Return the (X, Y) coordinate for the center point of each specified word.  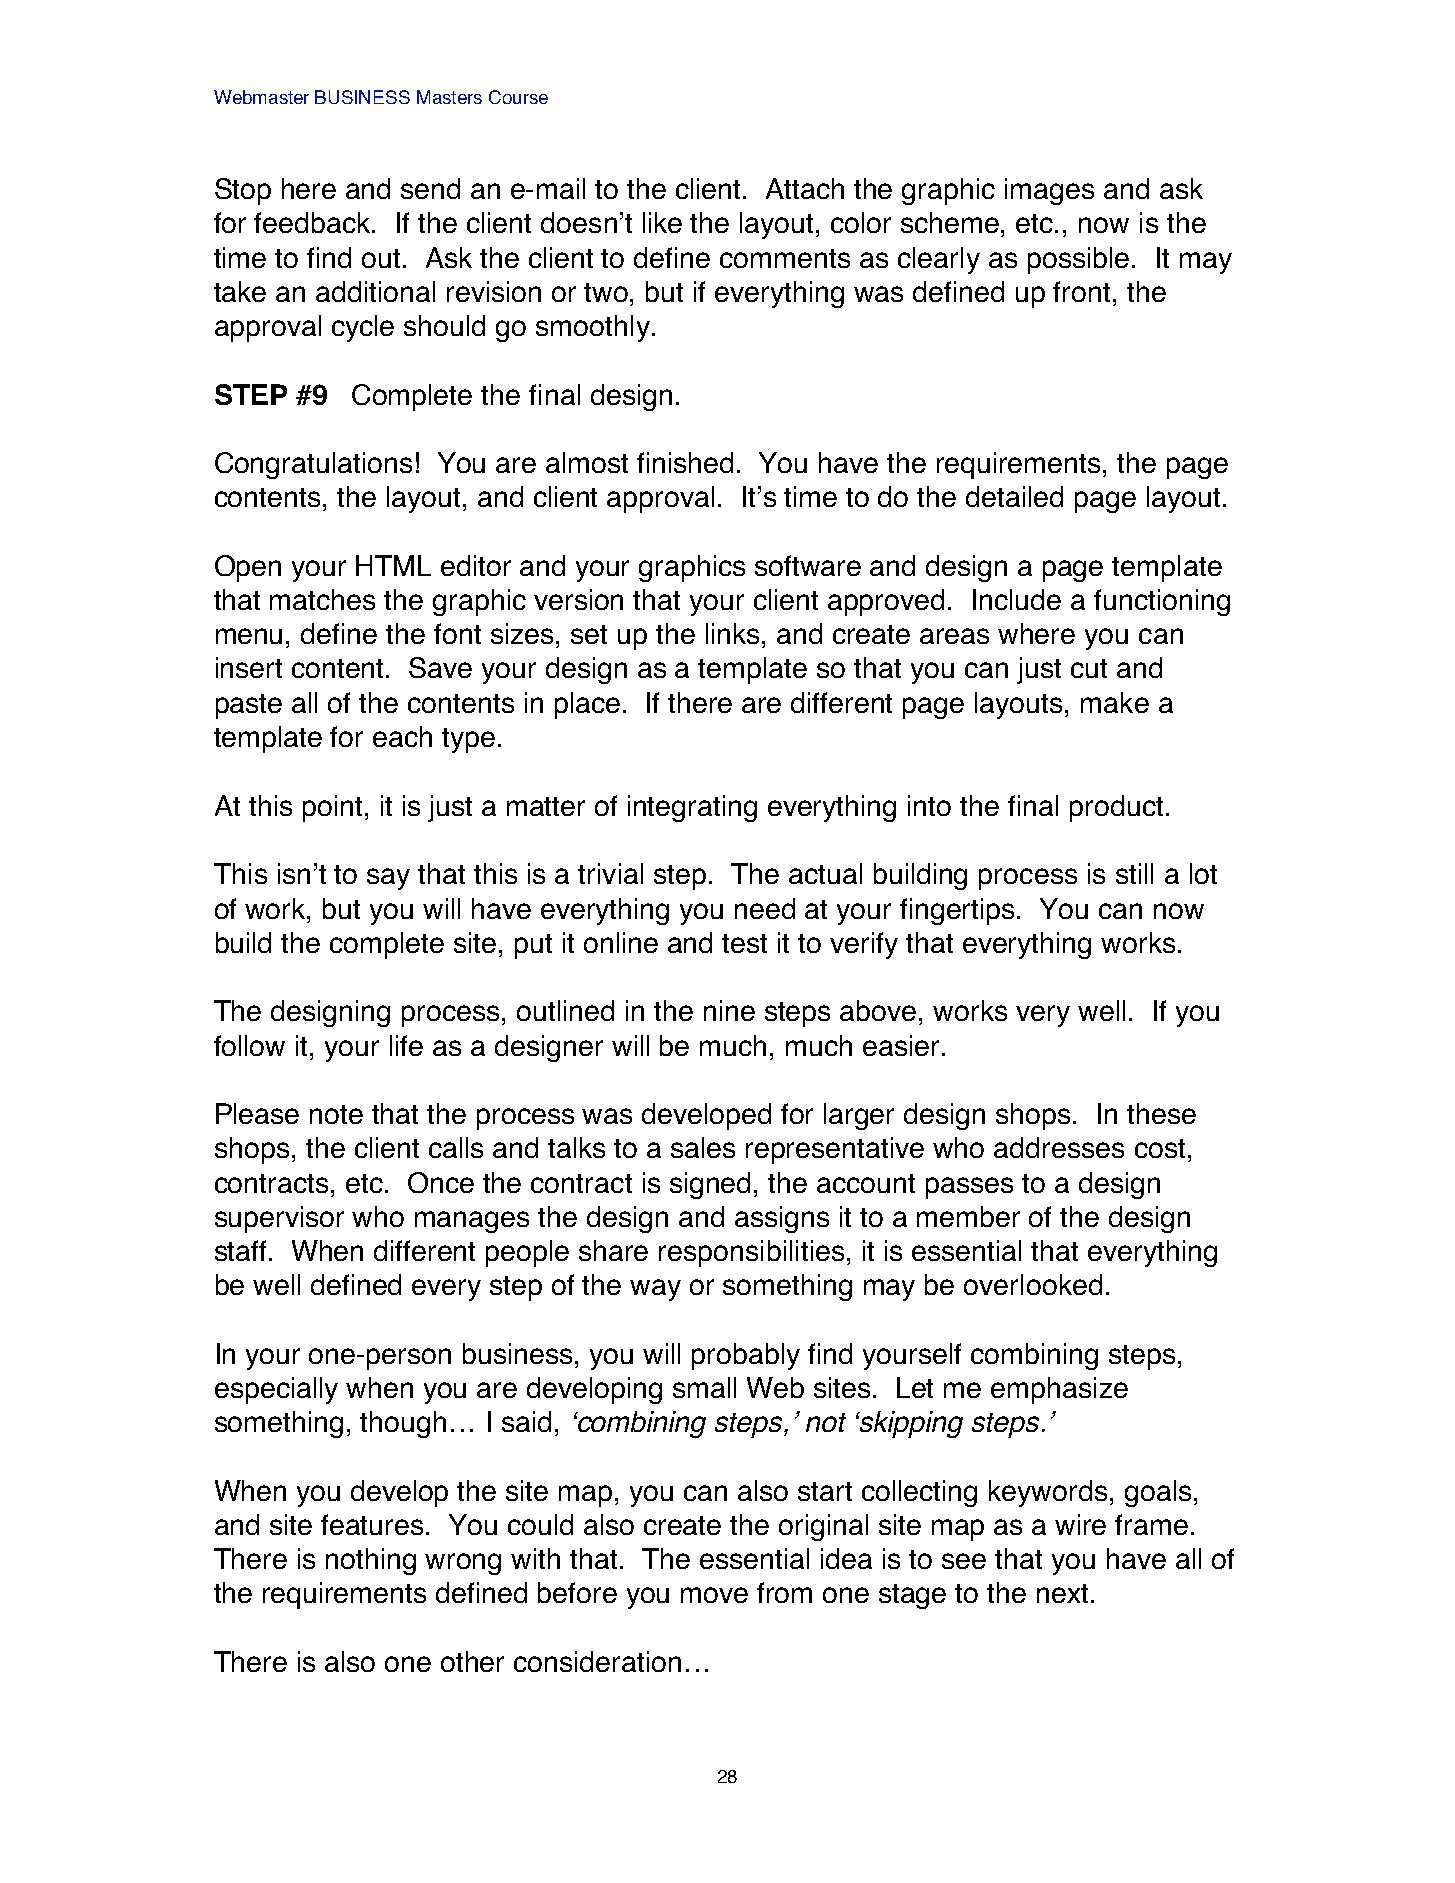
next (1062, 1593)
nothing (371, 1561)
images (1049, 191)
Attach (805, 188)
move (714, 1595)
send (430, 188)
